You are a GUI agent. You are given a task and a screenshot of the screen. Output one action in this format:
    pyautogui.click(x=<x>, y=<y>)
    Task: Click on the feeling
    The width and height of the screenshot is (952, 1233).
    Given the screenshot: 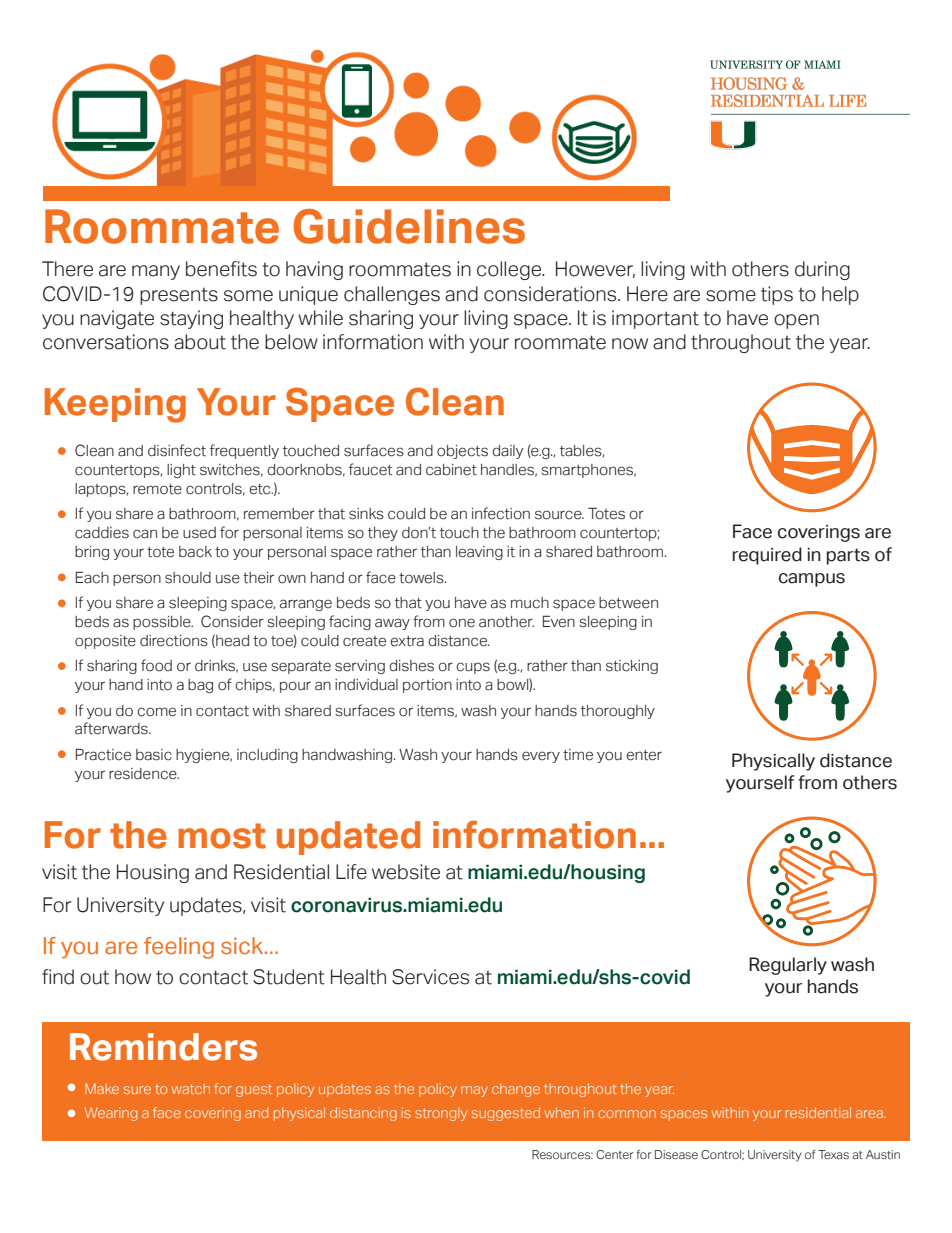 What is the action you would take?
    pyautogui.click(x=179, y=948)
